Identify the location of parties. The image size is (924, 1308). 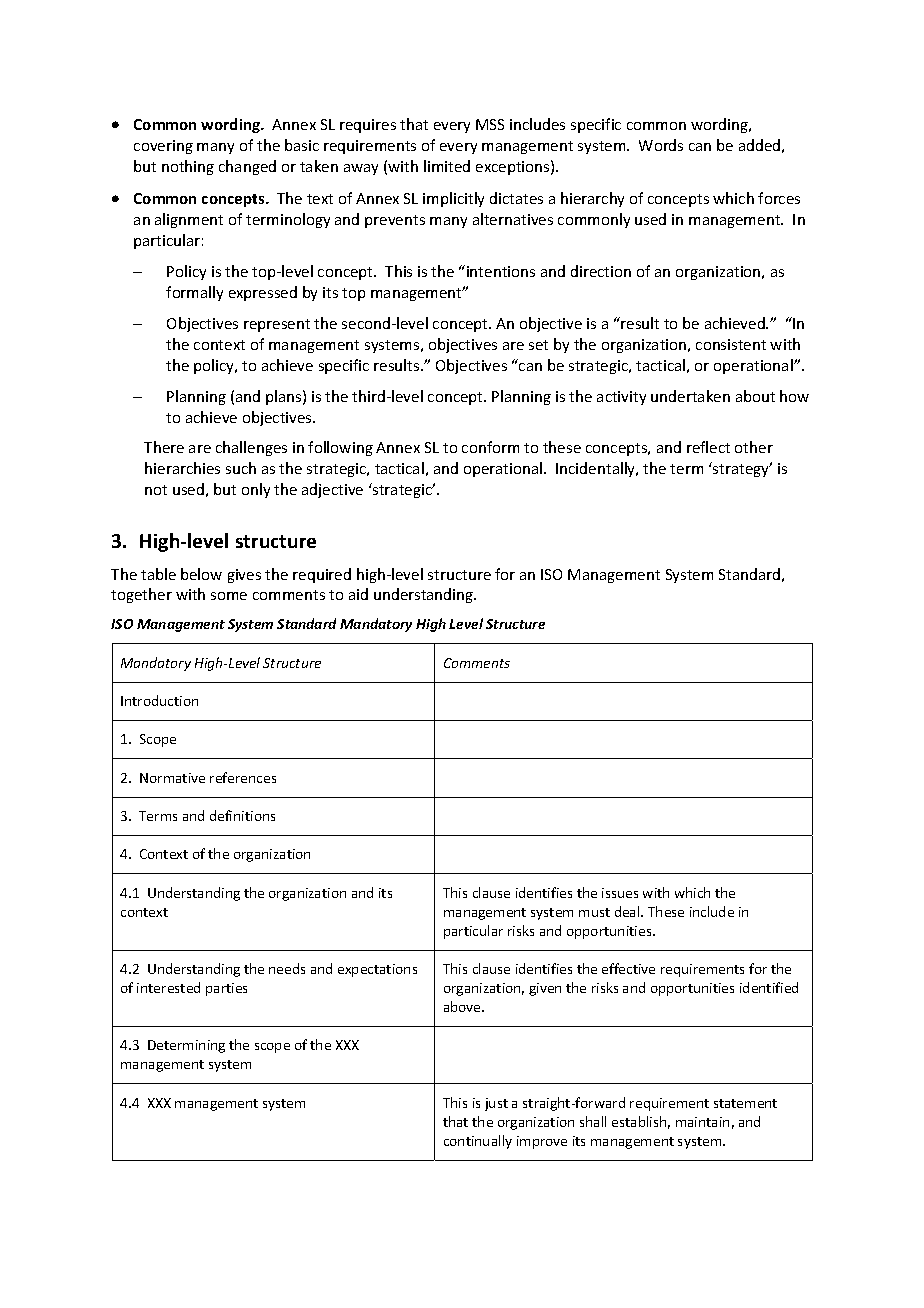
(226, 989).
